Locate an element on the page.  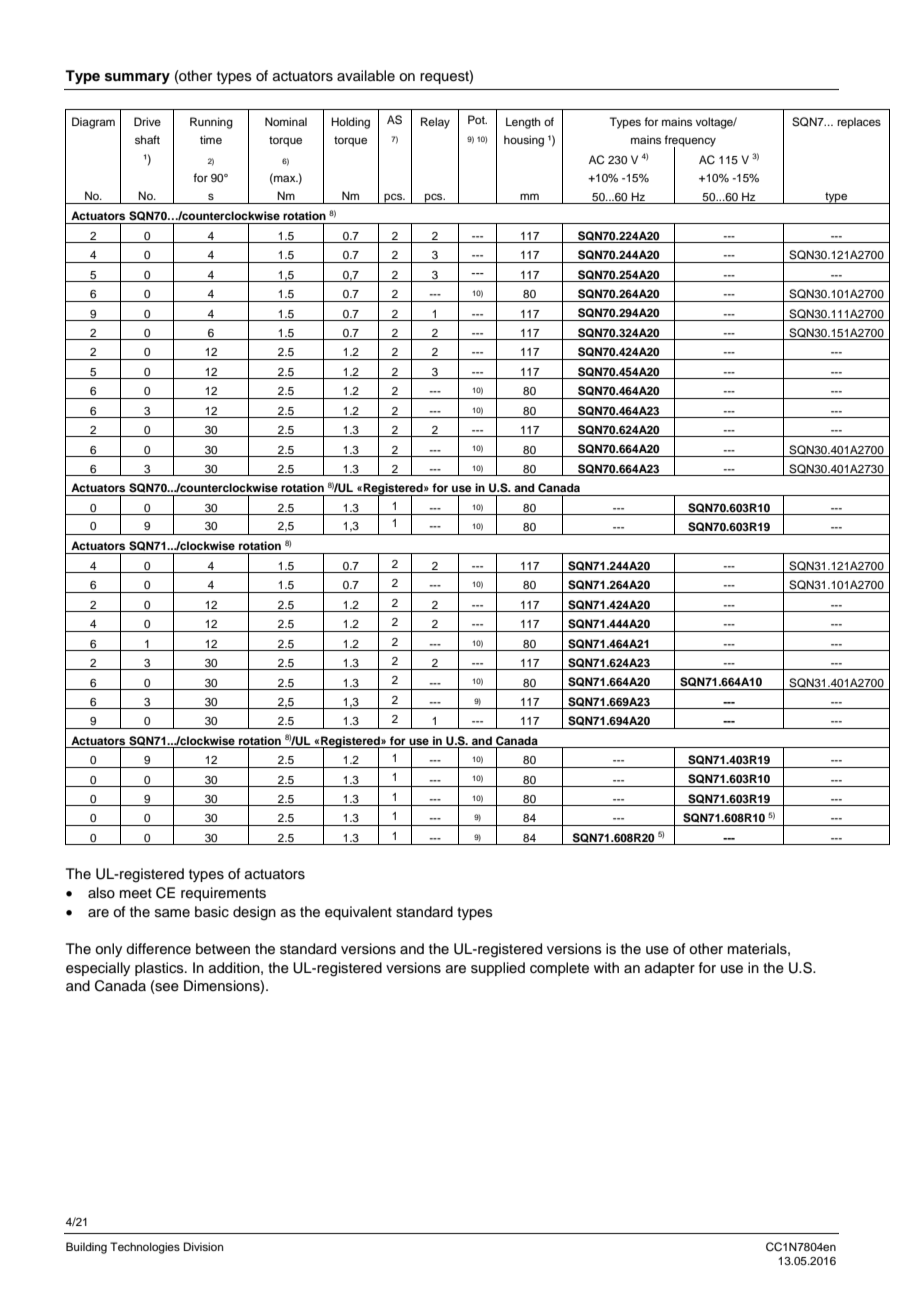
adapter is located at coordinates (670, 969).
